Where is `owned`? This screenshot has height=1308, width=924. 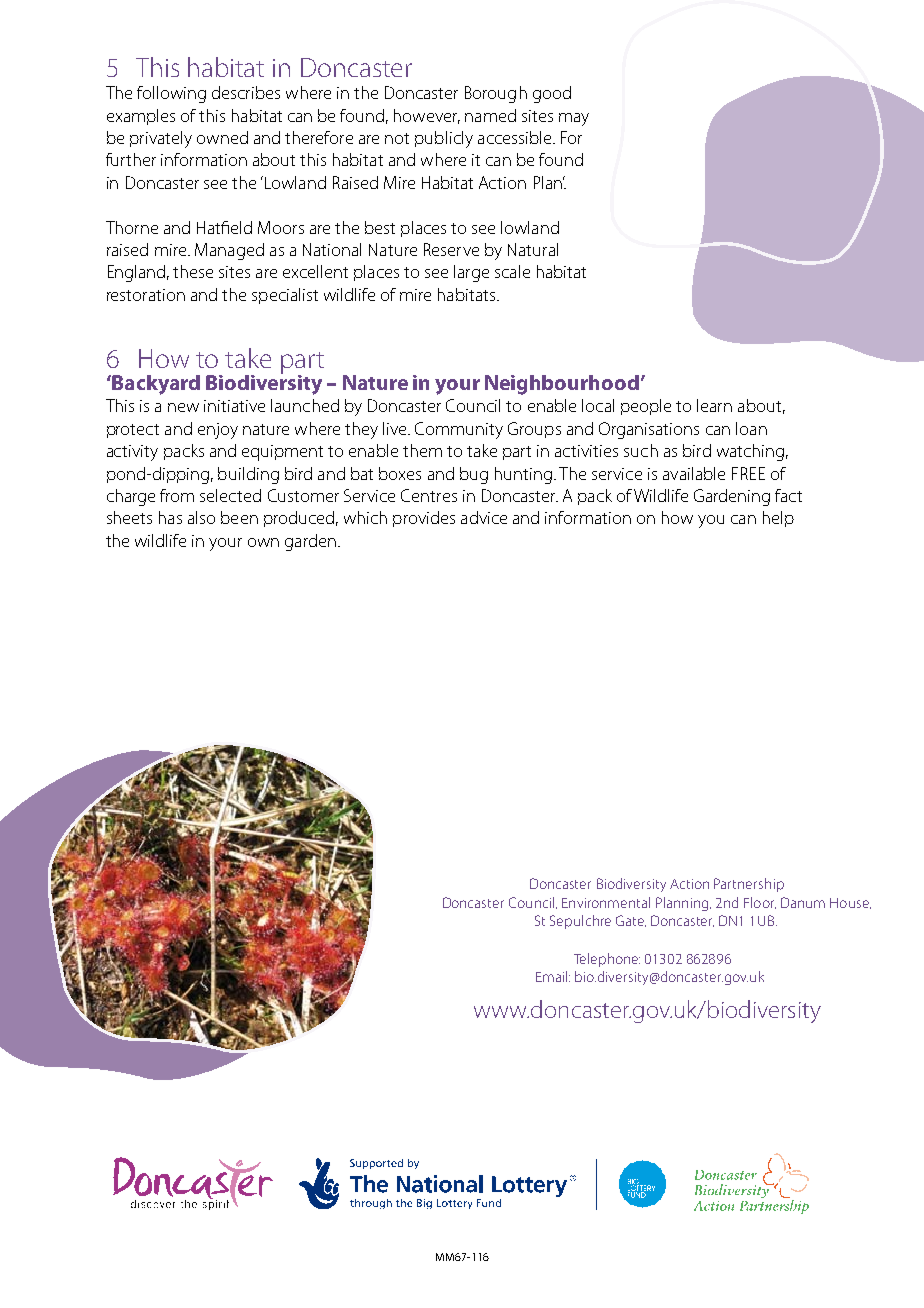
owned is located at coordinates (222, 137).
